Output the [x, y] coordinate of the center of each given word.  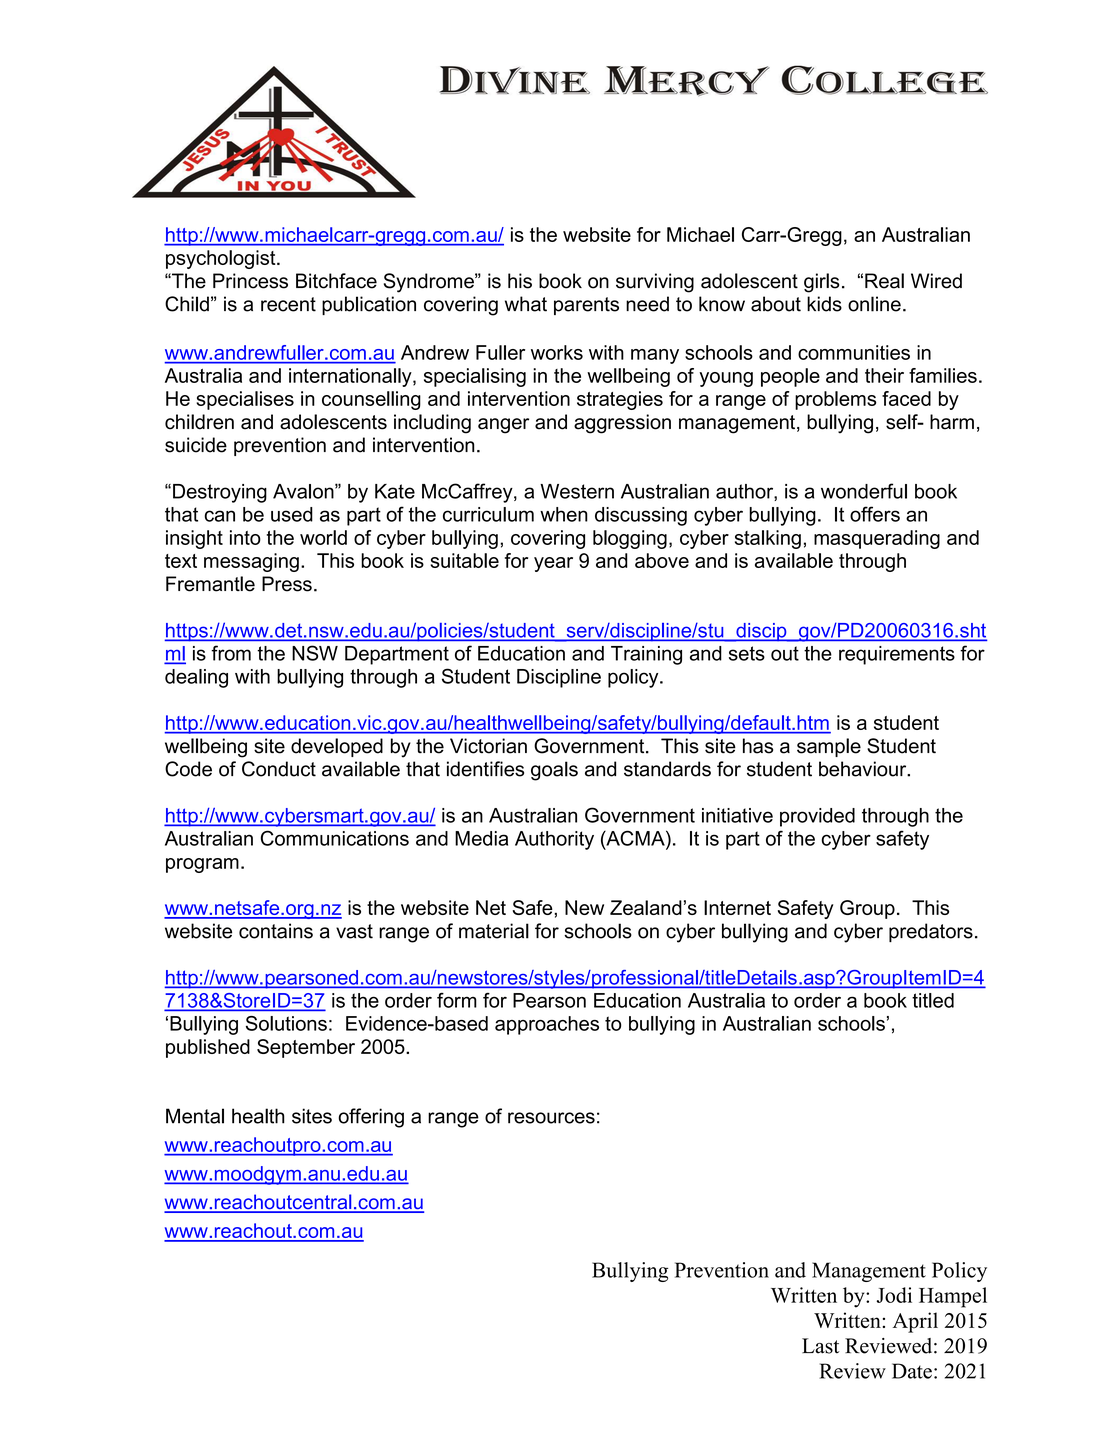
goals [554, 771]
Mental [195, 1116]
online [874, 304]
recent [288, 304]
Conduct [279, 769]
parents [586, 306]
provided [817, 817]
